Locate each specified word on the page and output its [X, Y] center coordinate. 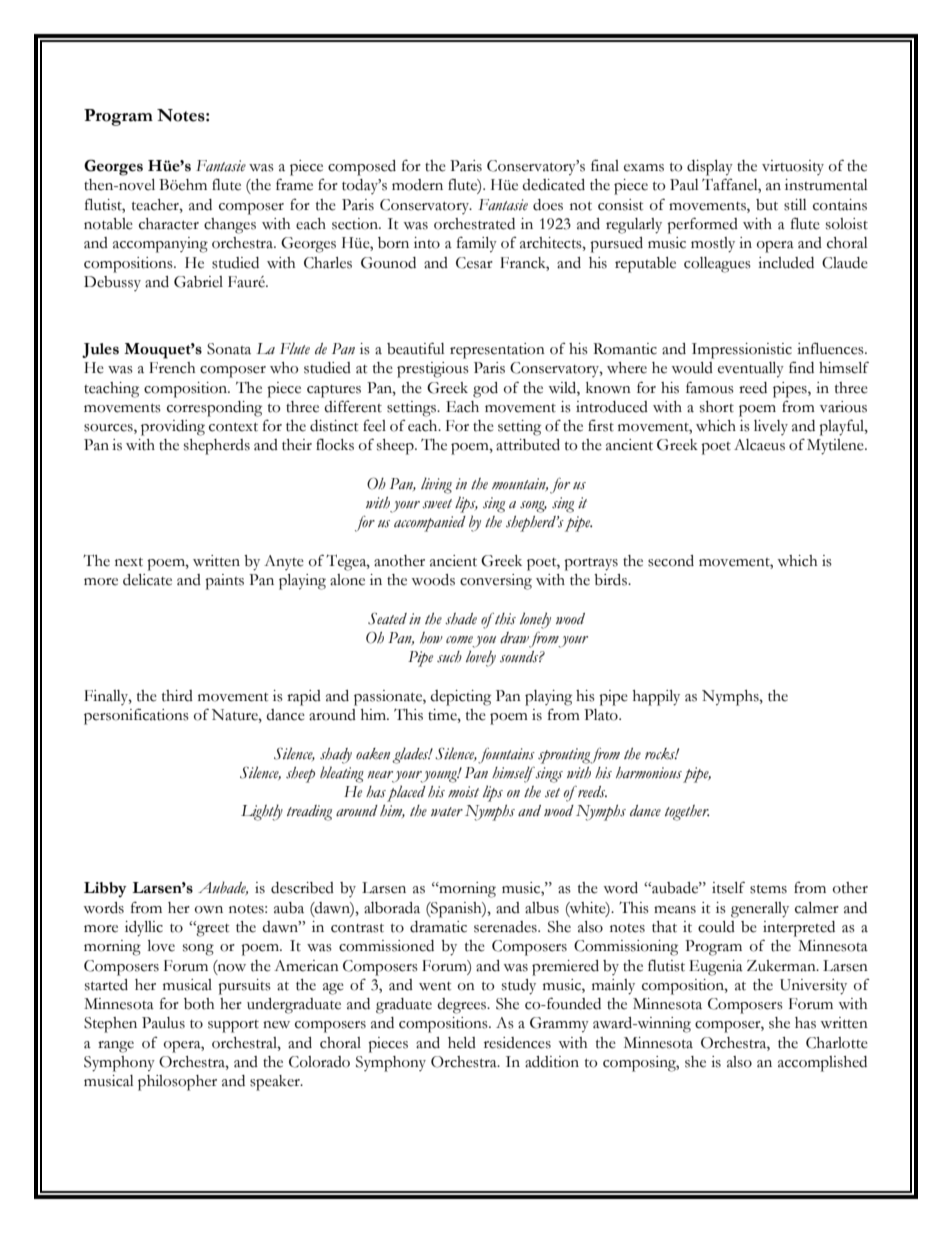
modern [417, 185]
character [169, 224]
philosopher [177, 1083]
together [687, 813]
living [436, 485]
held [462, 1043]
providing [173, 428]
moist [463, 792]
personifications [136, 716]
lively [771, 427]
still [795, 205]
